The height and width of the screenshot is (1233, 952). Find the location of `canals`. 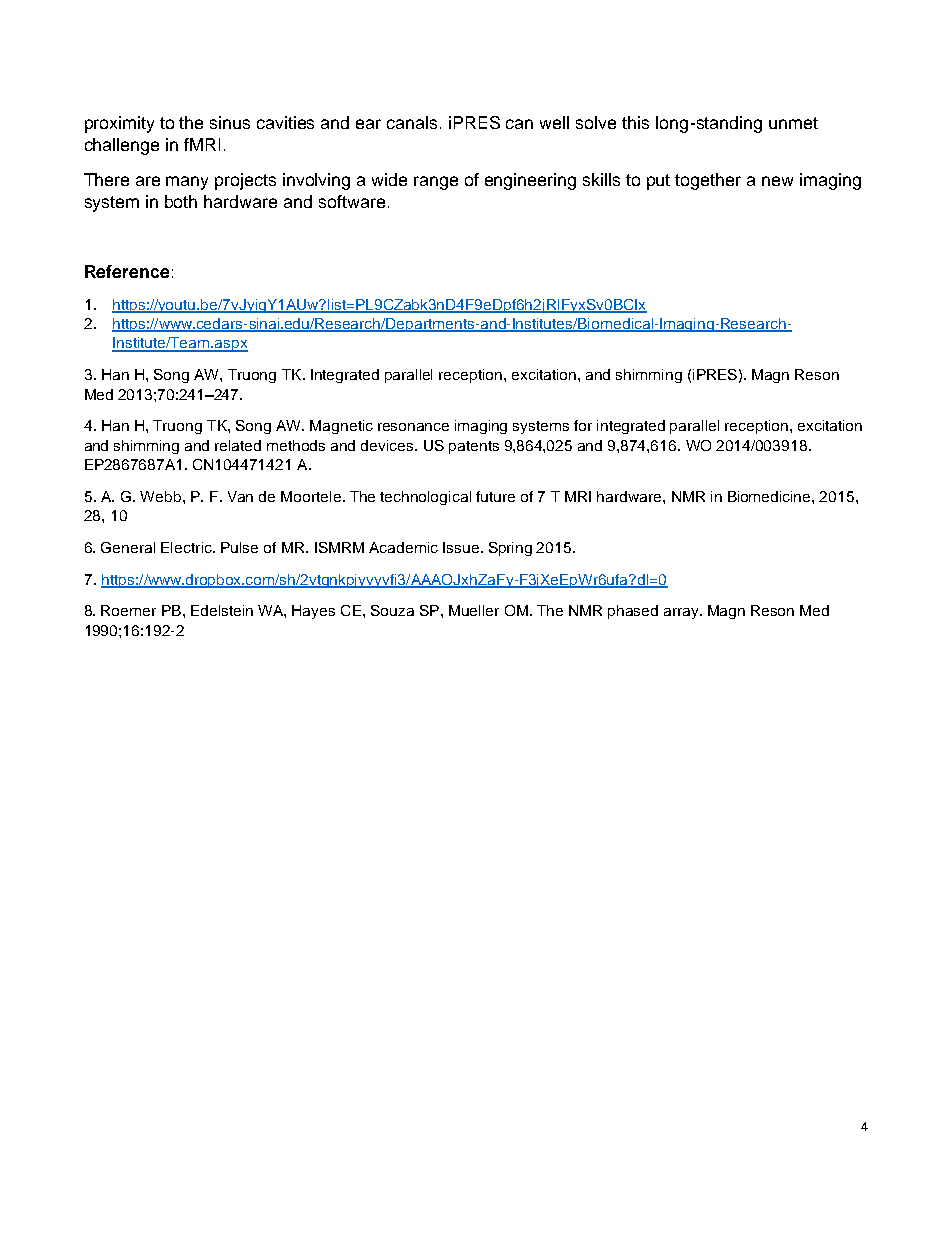

canals is located at coordinates (412, 122).
